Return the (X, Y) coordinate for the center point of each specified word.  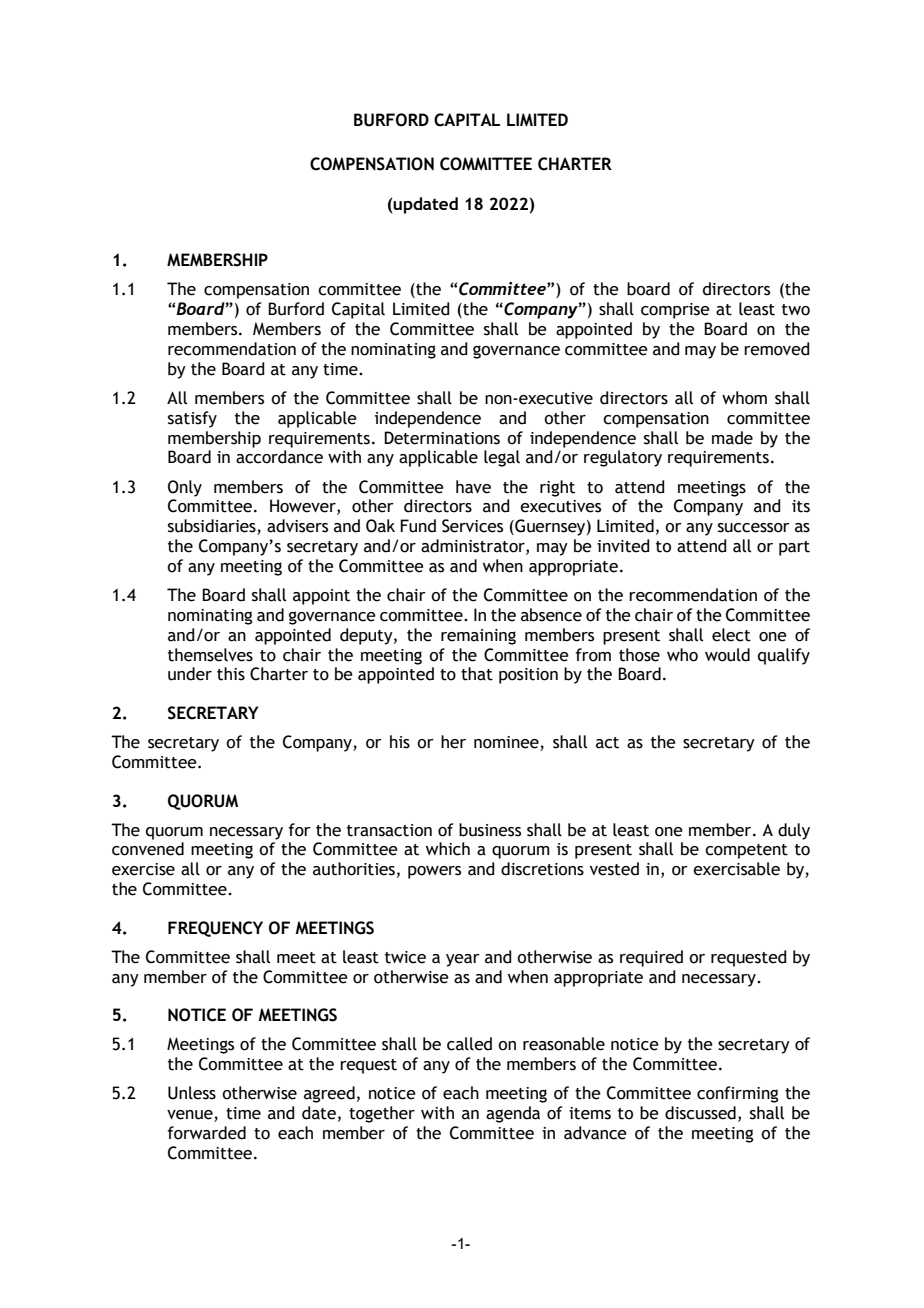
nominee (507, 743)
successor (754, 528)
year (463, 960)
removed (777, 349)
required (651, 958)
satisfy (192, 419)
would (727, 655)
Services (472, 526)
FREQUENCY (215, 929)
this (231, 674)
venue (191, 1116)
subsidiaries (213, 527)
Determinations (442, 438)
